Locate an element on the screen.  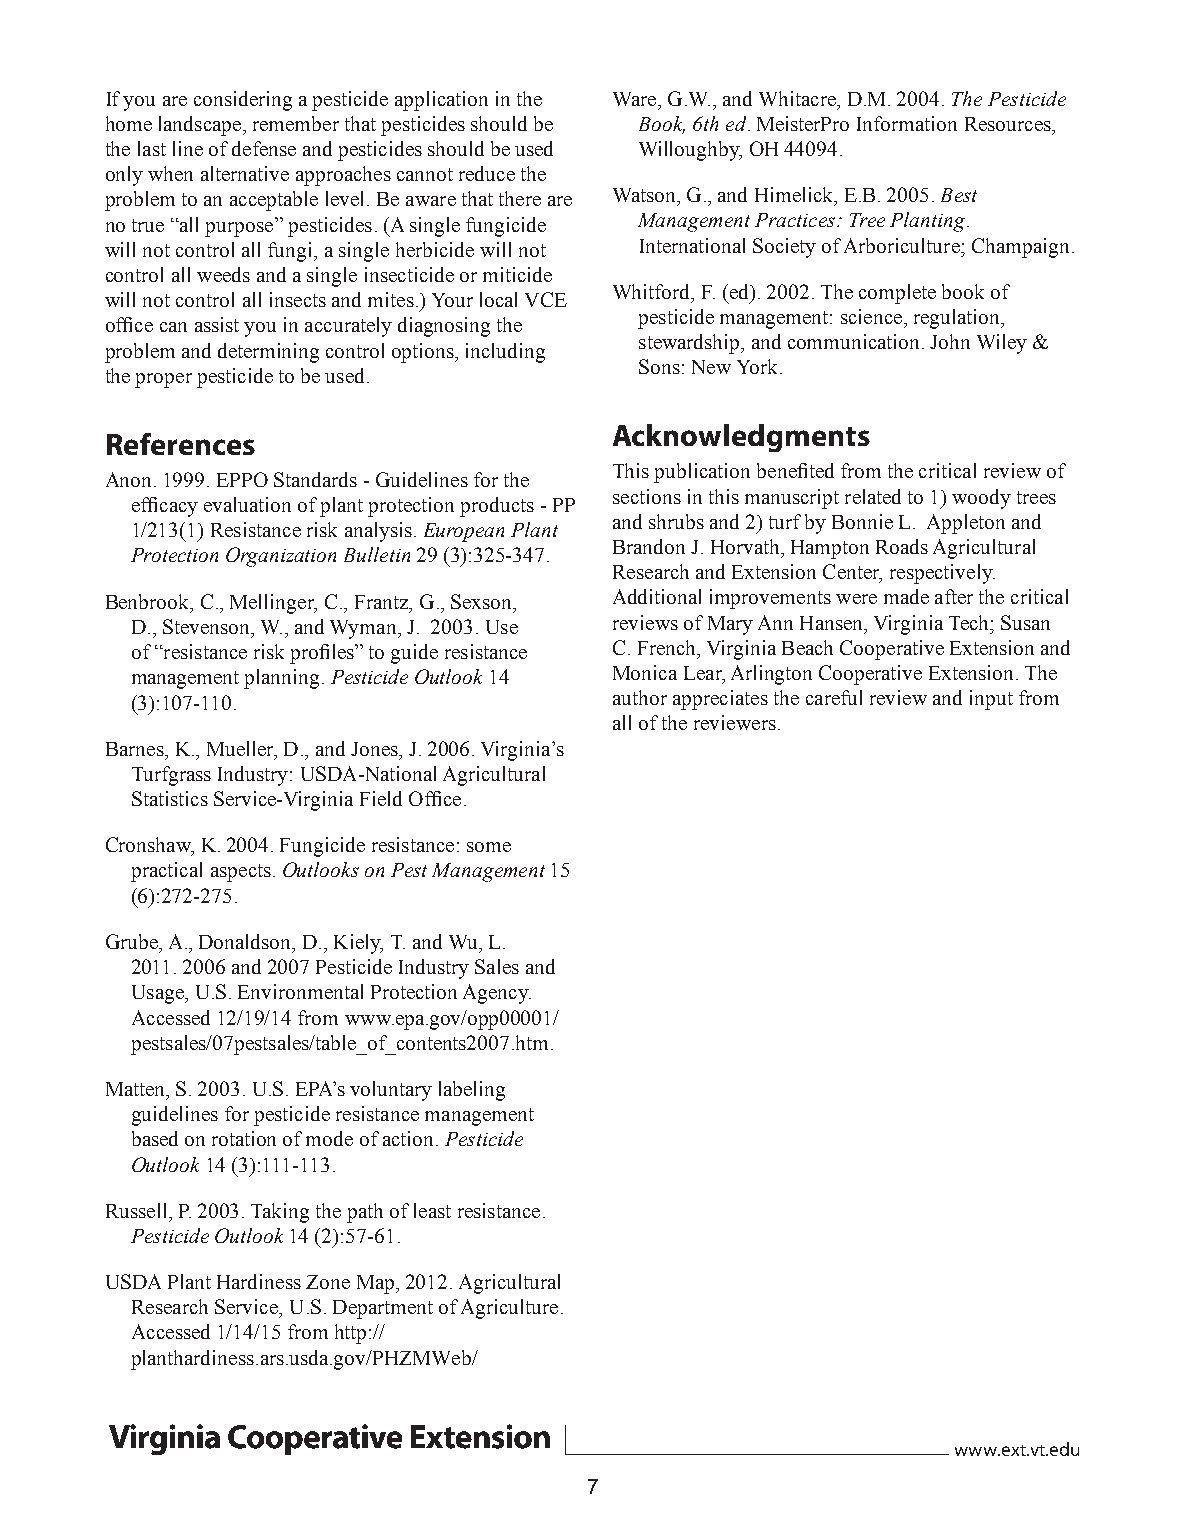
Zone is located at coordinates (328, 1282).
